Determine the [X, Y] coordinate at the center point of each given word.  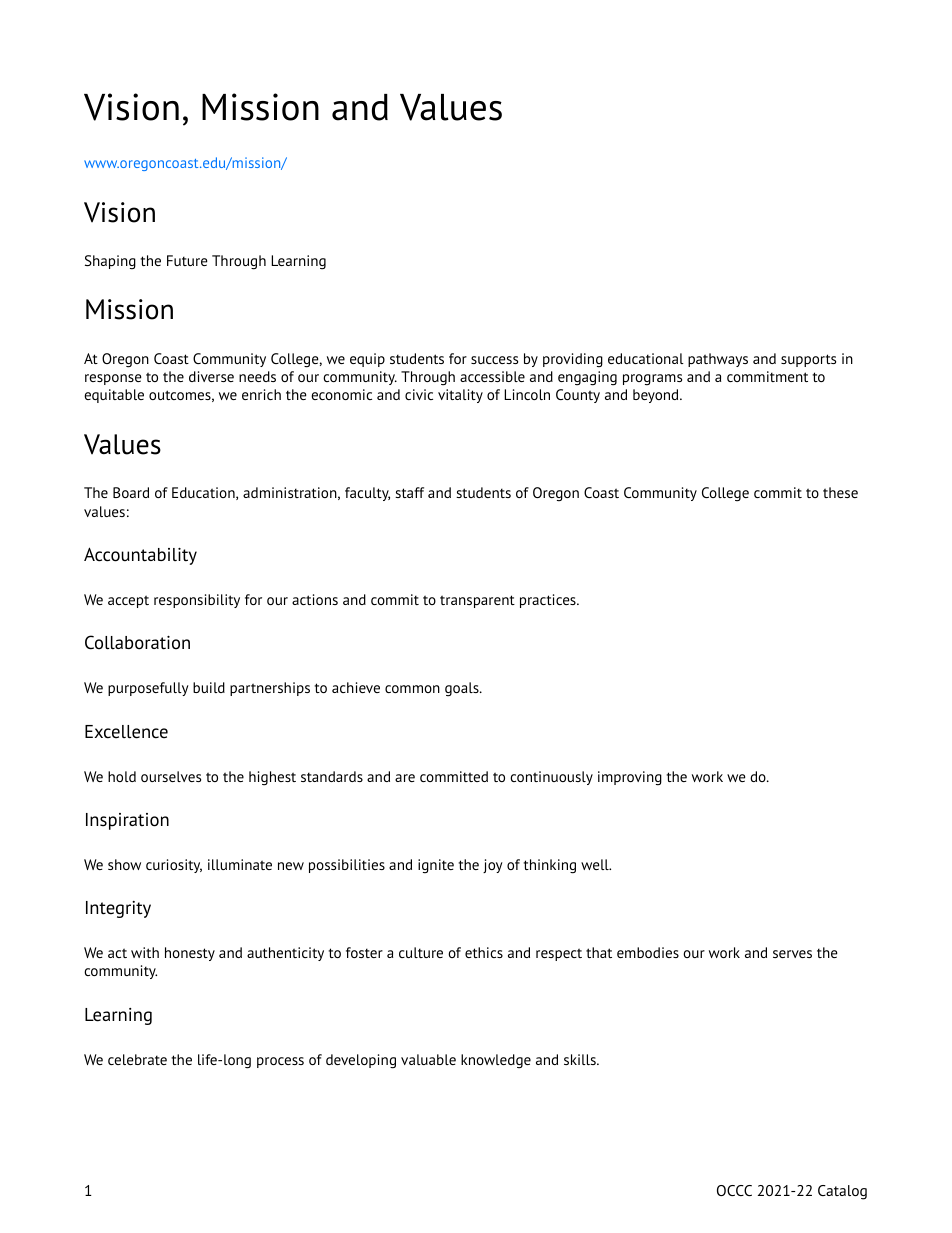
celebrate [137, 1059]
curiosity [174, 866]
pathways [718, 360]
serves [792, 954]
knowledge [496, 1061]
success [494, 360]
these [840, 492]
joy [493, 866]
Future [187, 260]
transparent [477, 601]
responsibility [197, 601]
